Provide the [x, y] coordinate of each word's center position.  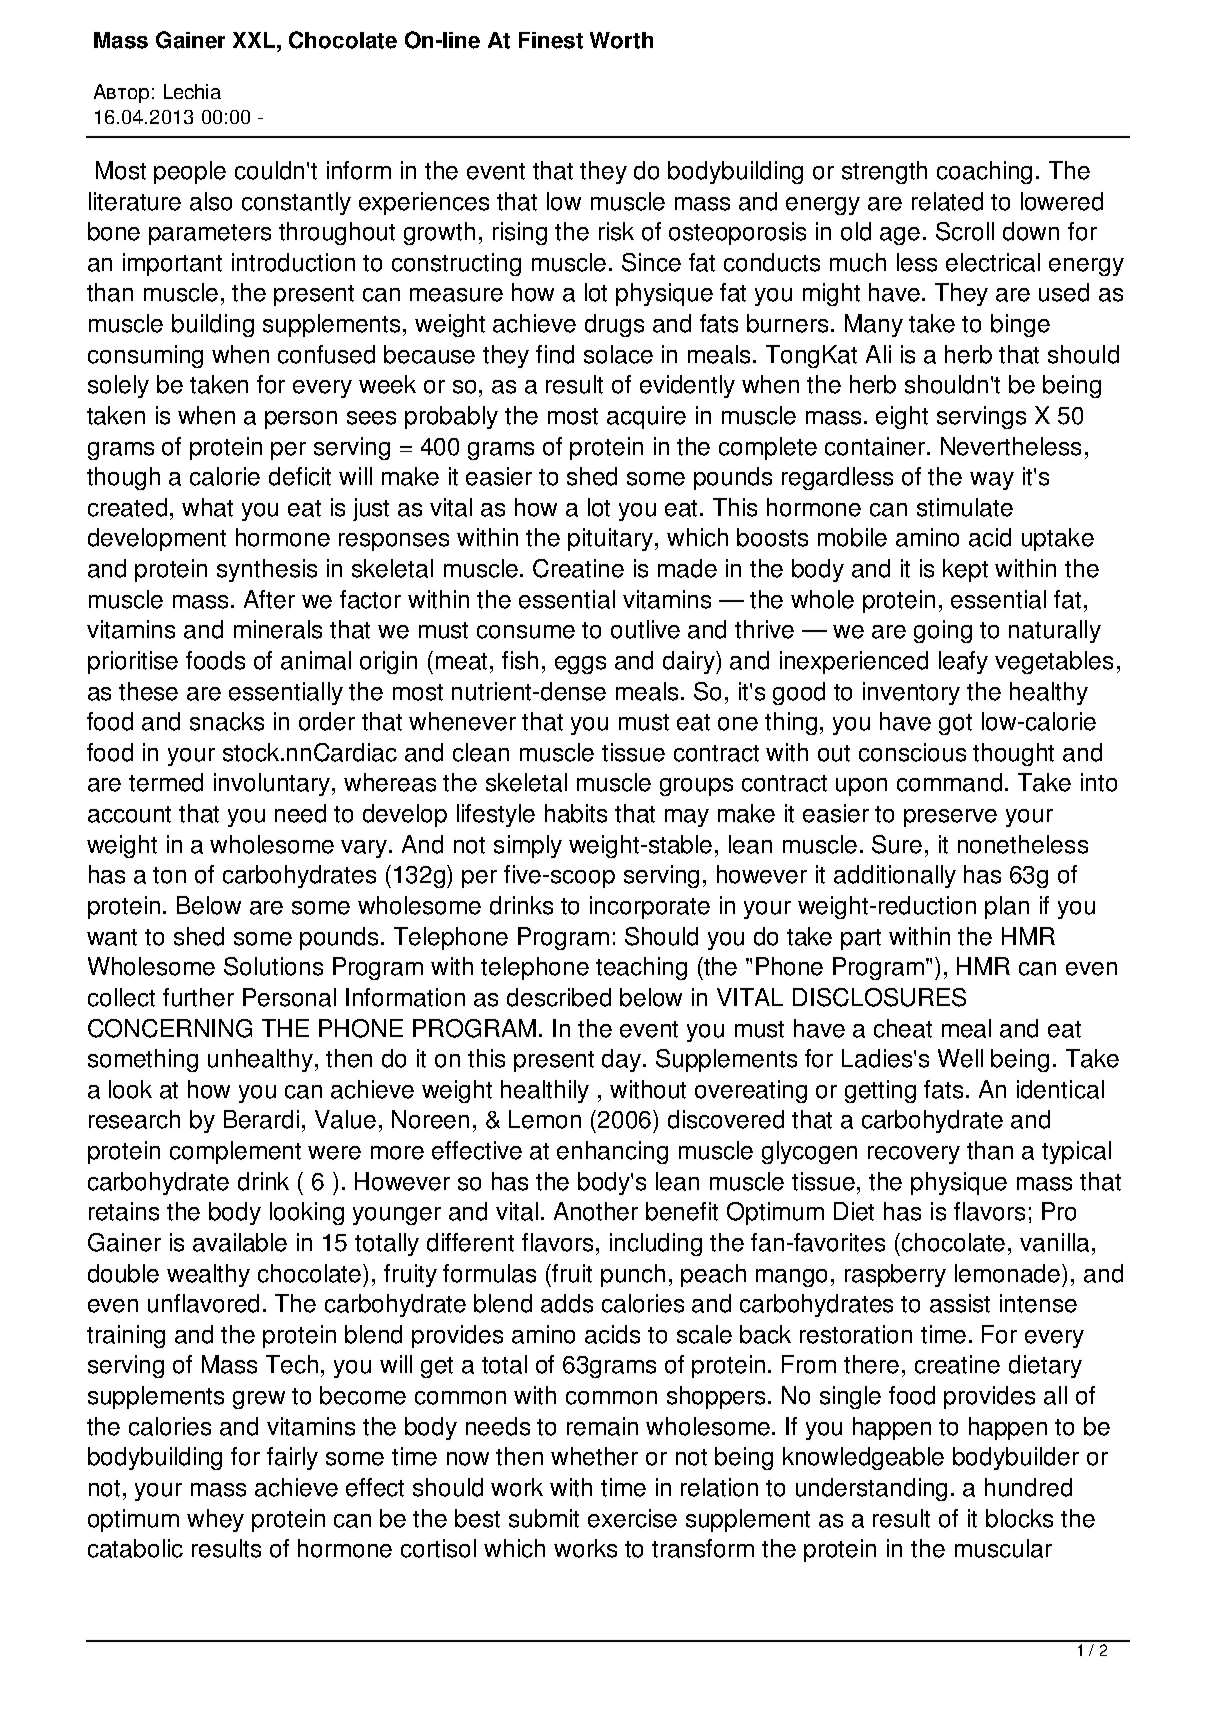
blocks [1019, 1518]
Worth [621, 40]
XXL [255, 40]
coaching [984, 172]
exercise [632, 1518]
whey [215, 1520]
